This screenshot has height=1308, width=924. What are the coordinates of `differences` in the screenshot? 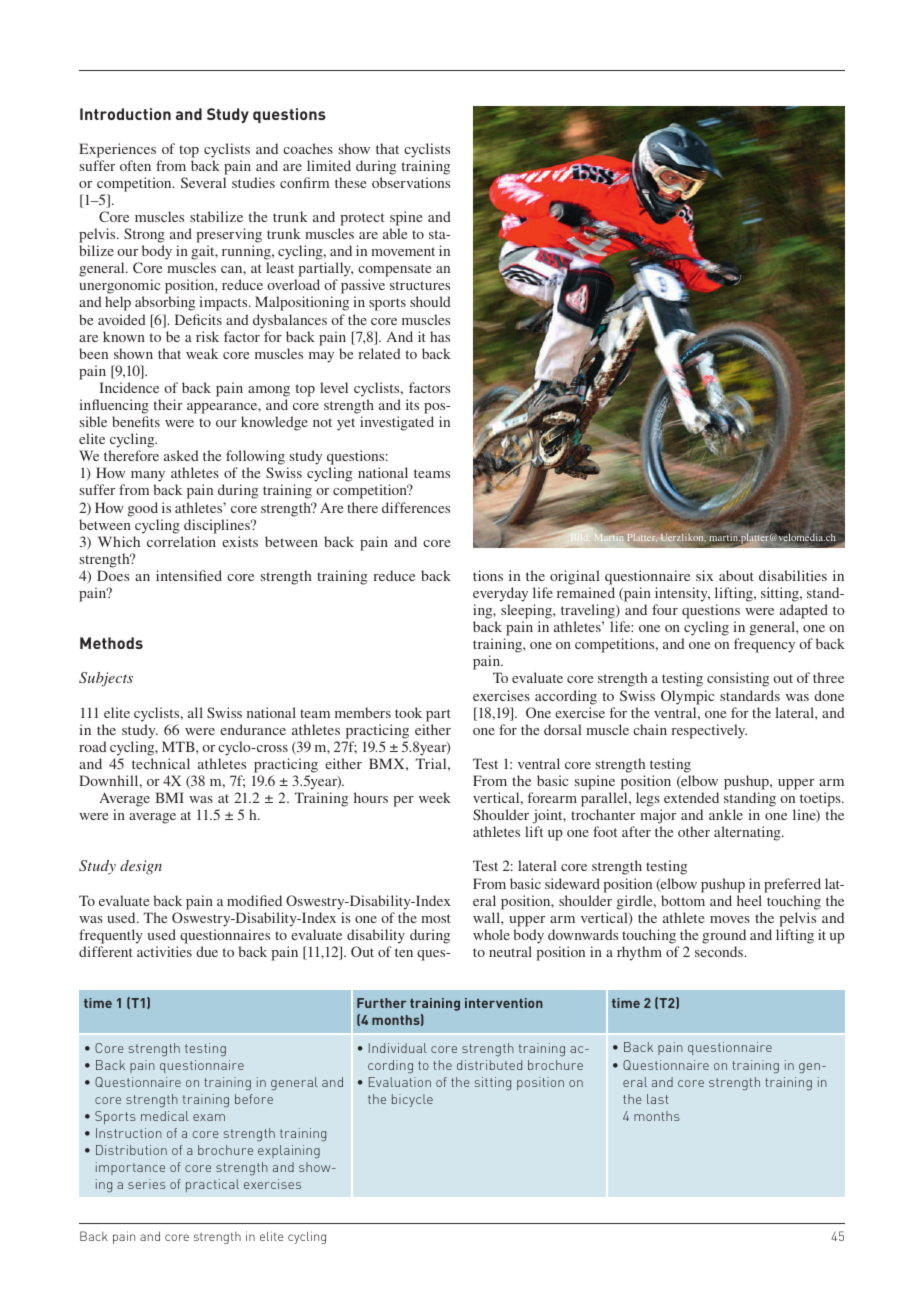 It's located at (416, 507).
